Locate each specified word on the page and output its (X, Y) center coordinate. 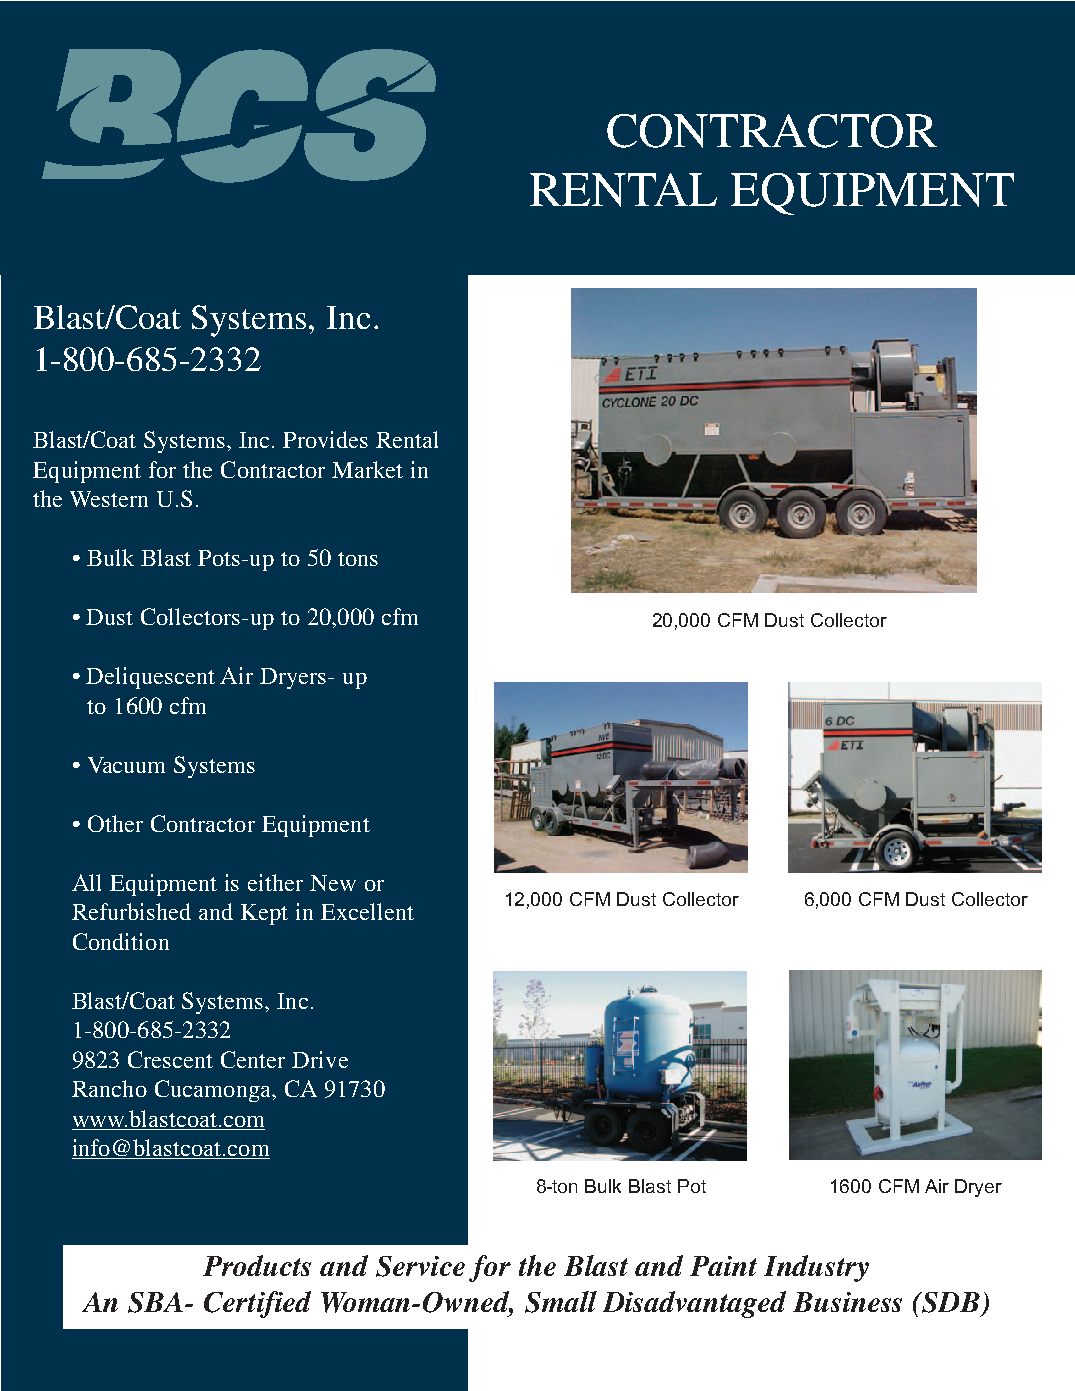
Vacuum (126, 765)
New (333, 883)
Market (367, 469)
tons (358, 559)
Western (109, 499)
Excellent (367, 911)
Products (257, 1265)
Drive (320, 1059)
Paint (723, 1266)
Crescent (170, 1059)
